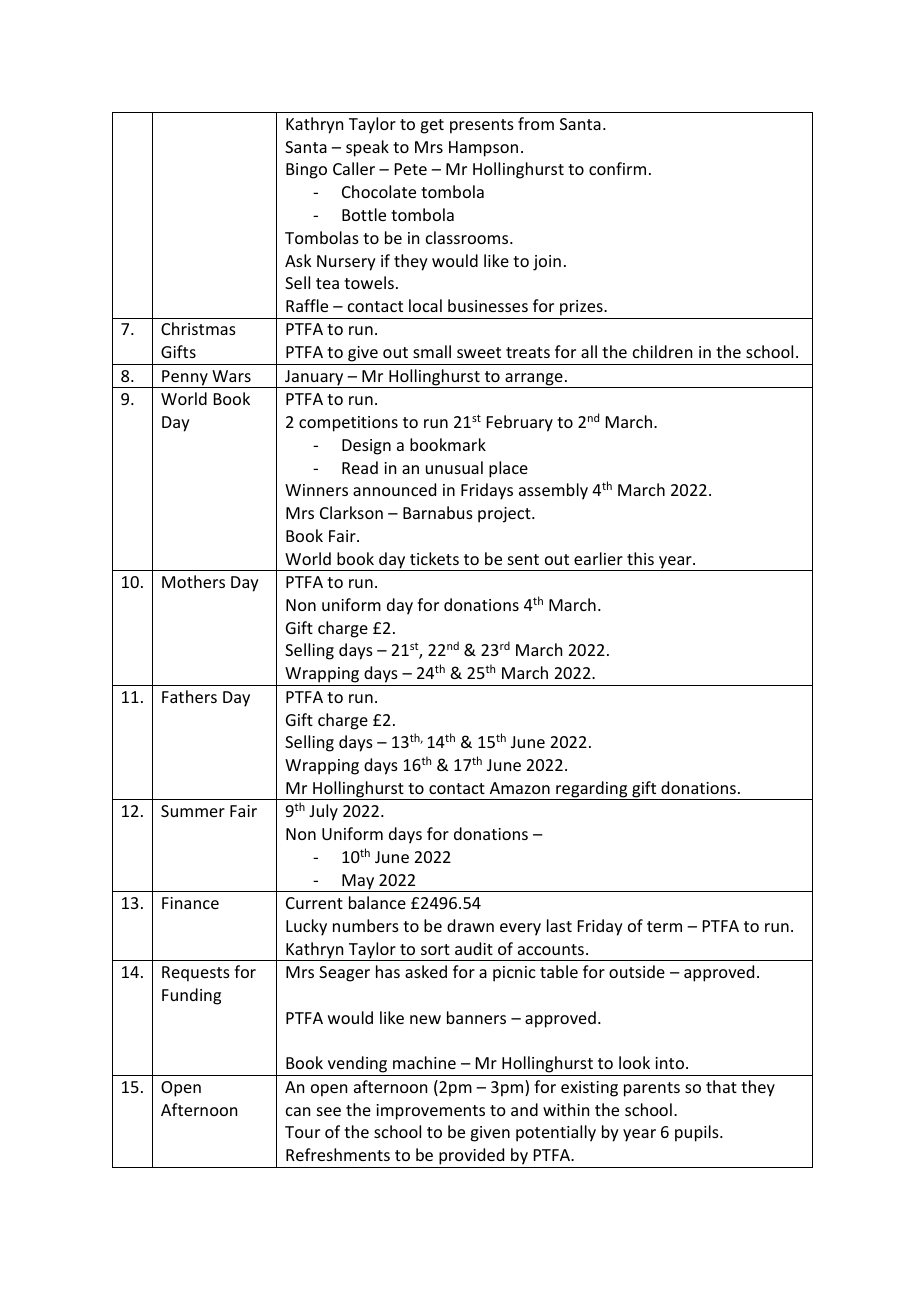  Describe the element at coordinates (640, 558) in the page. I see `this` at that location.
